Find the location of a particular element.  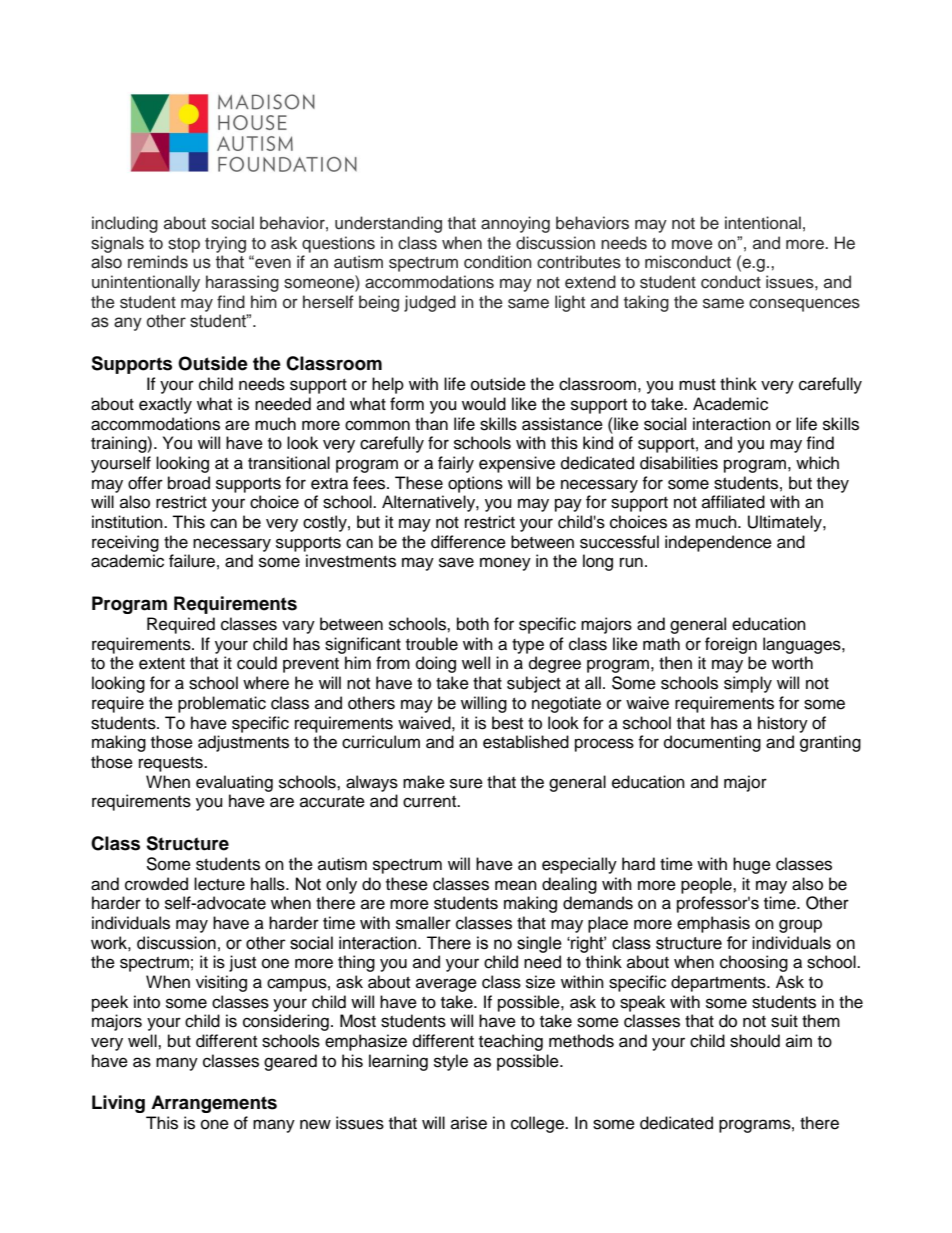

extent is located at coordinates (162, 664).
